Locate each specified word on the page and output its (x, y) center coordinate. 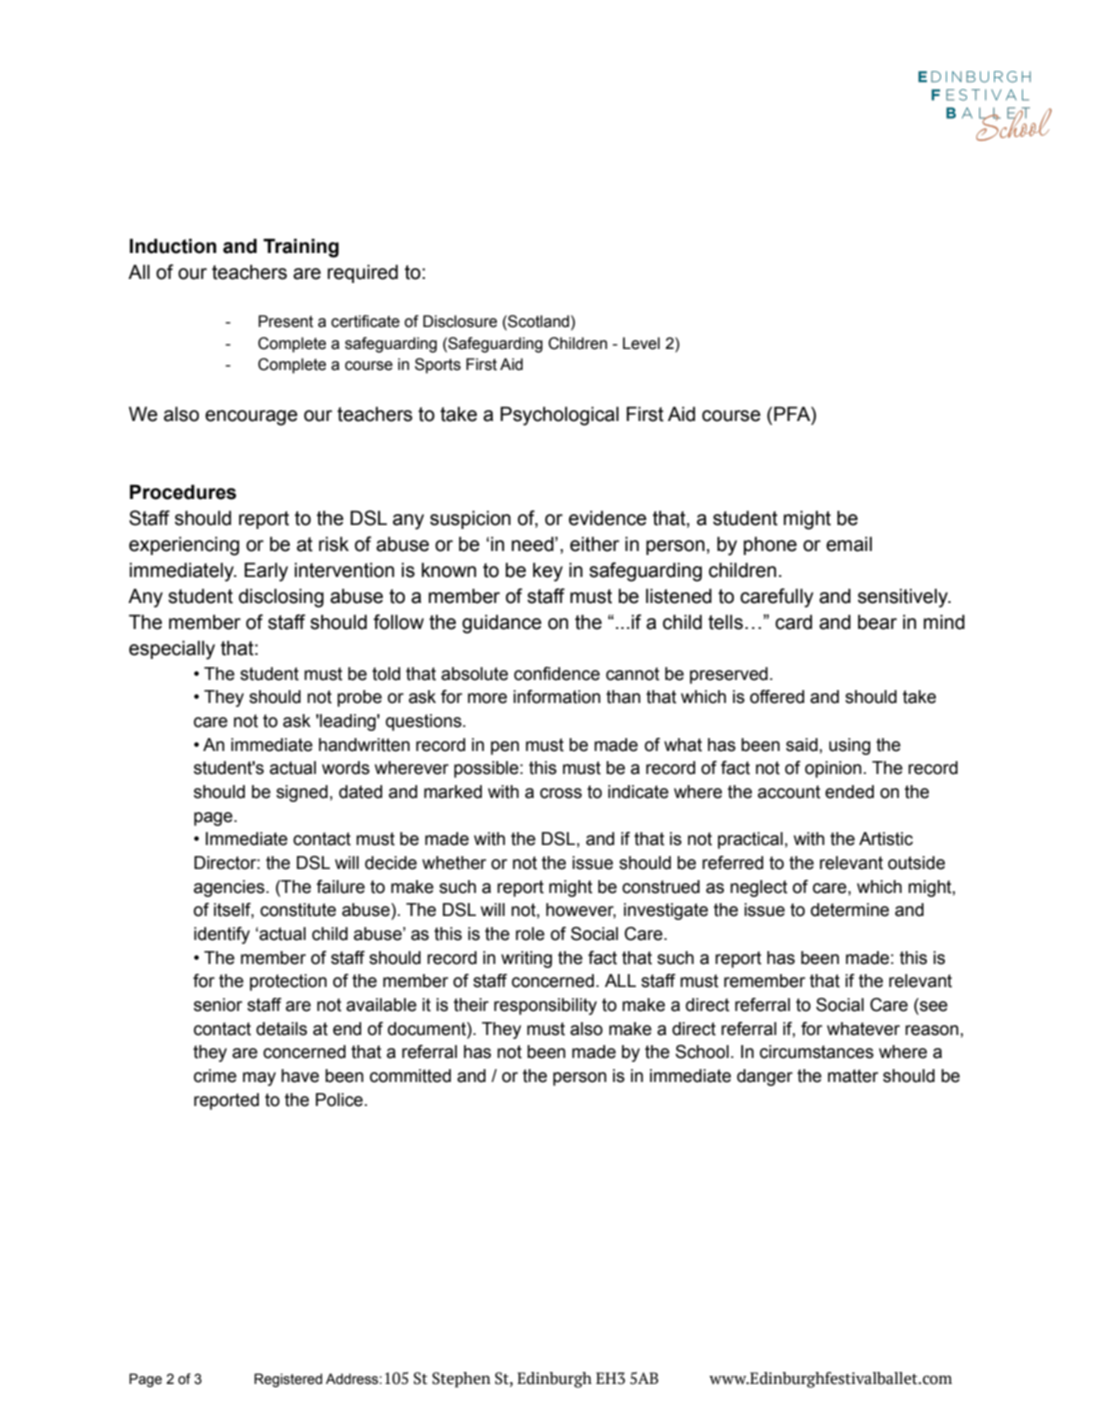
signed (302, 793)
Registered (288, 1380)
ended (849, 792)
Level (641, 343)
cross (561, 793)
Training (301, 248)
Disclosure (460, 321)
